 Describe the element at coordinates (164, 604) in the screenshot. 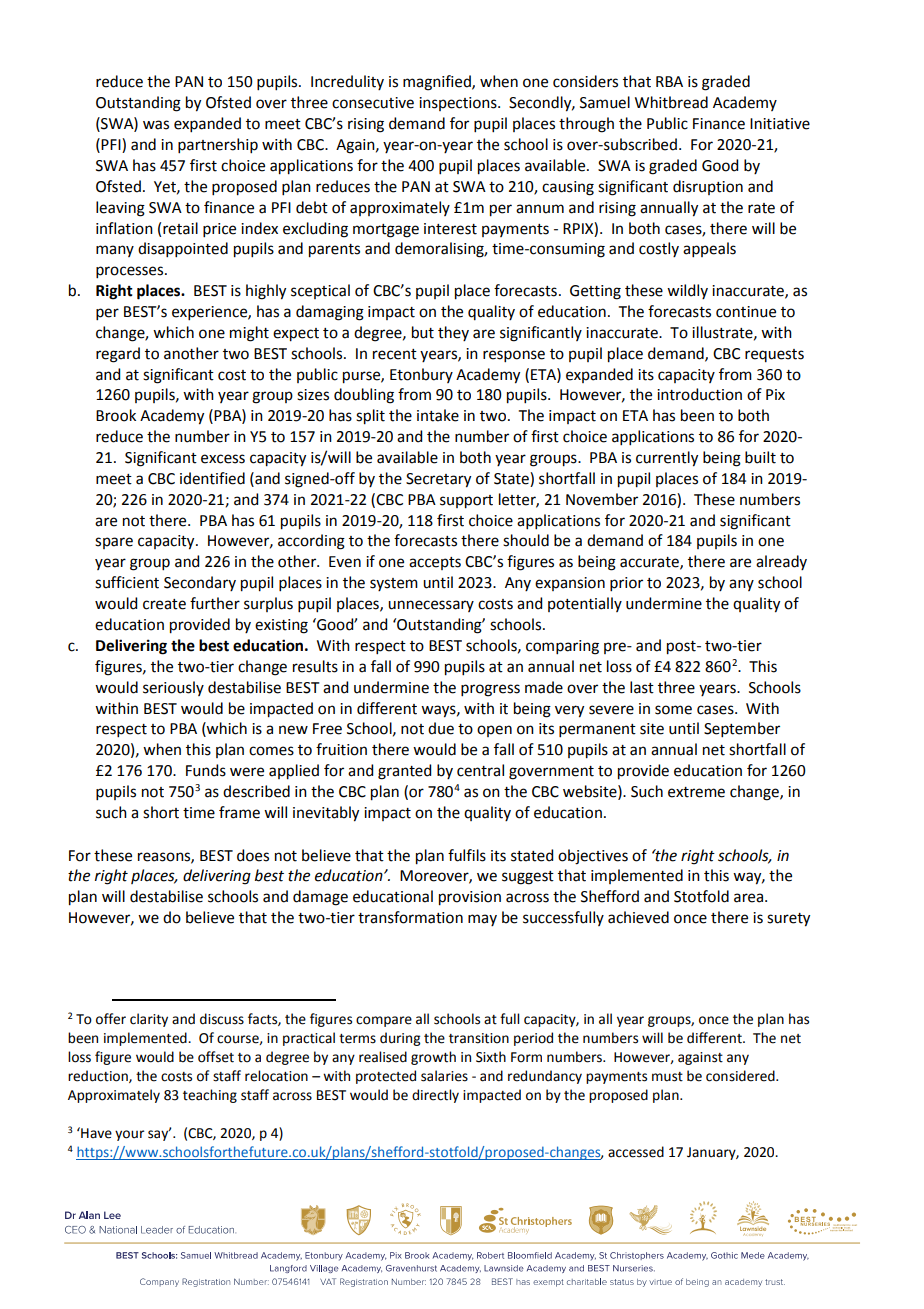

I see `create` at that location.
